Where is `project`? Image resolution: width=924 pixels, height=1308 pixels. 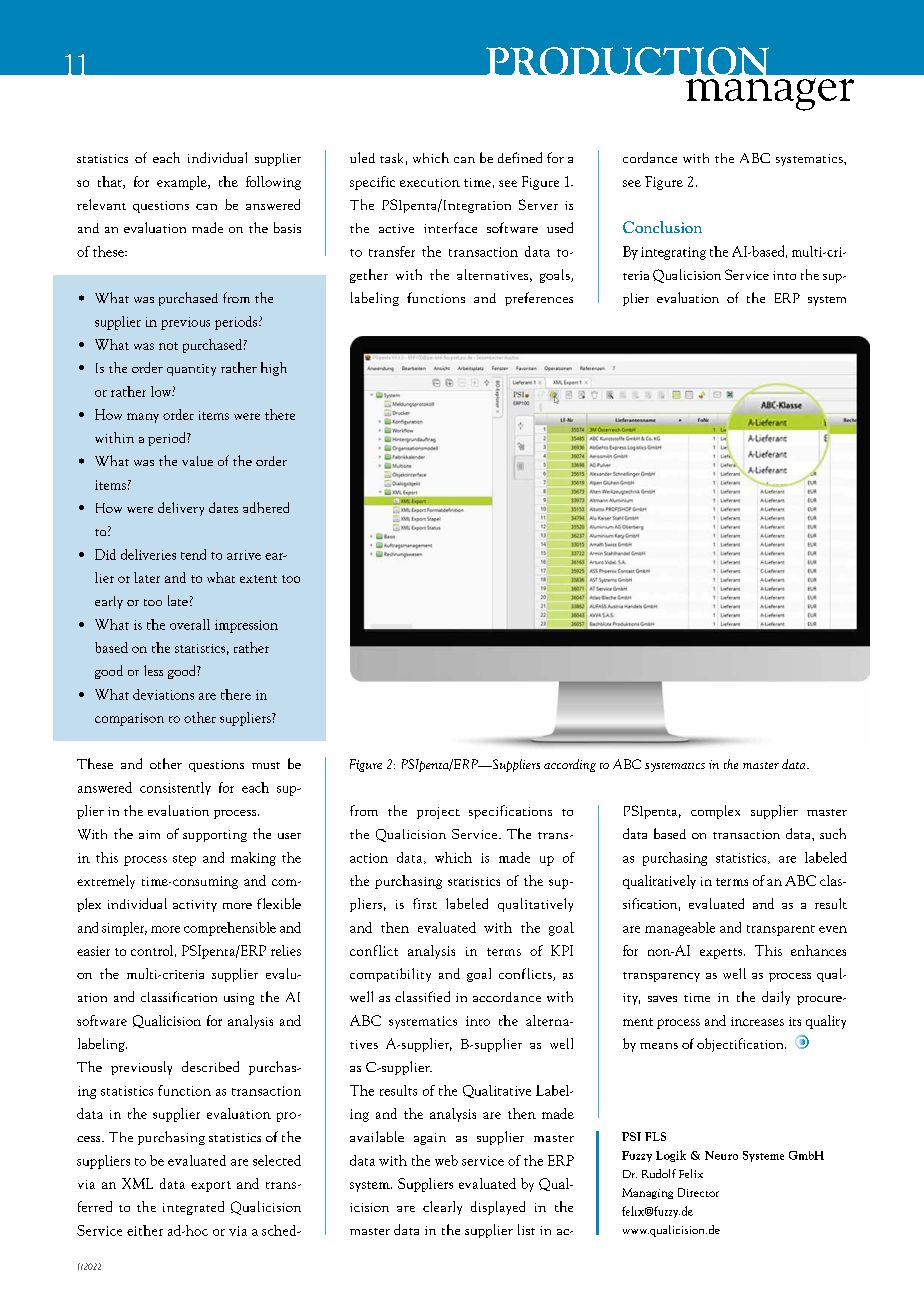 project is located at coordinates (438, 813).
